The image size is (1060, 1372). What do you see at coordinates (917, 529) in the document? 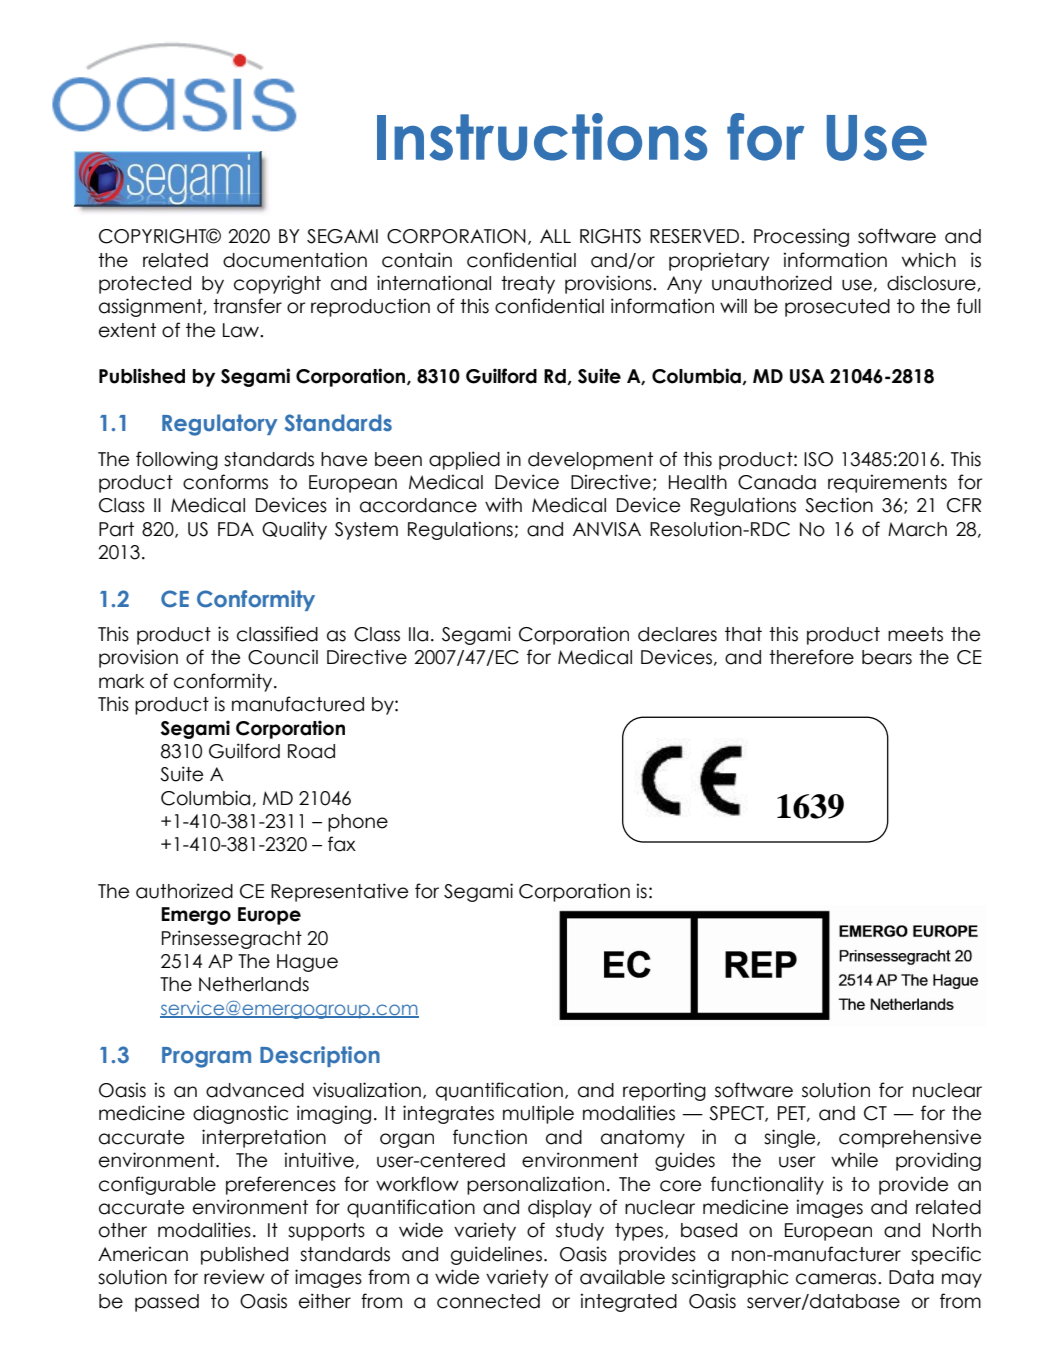
I see `March` at bounding box center [917, 529].
